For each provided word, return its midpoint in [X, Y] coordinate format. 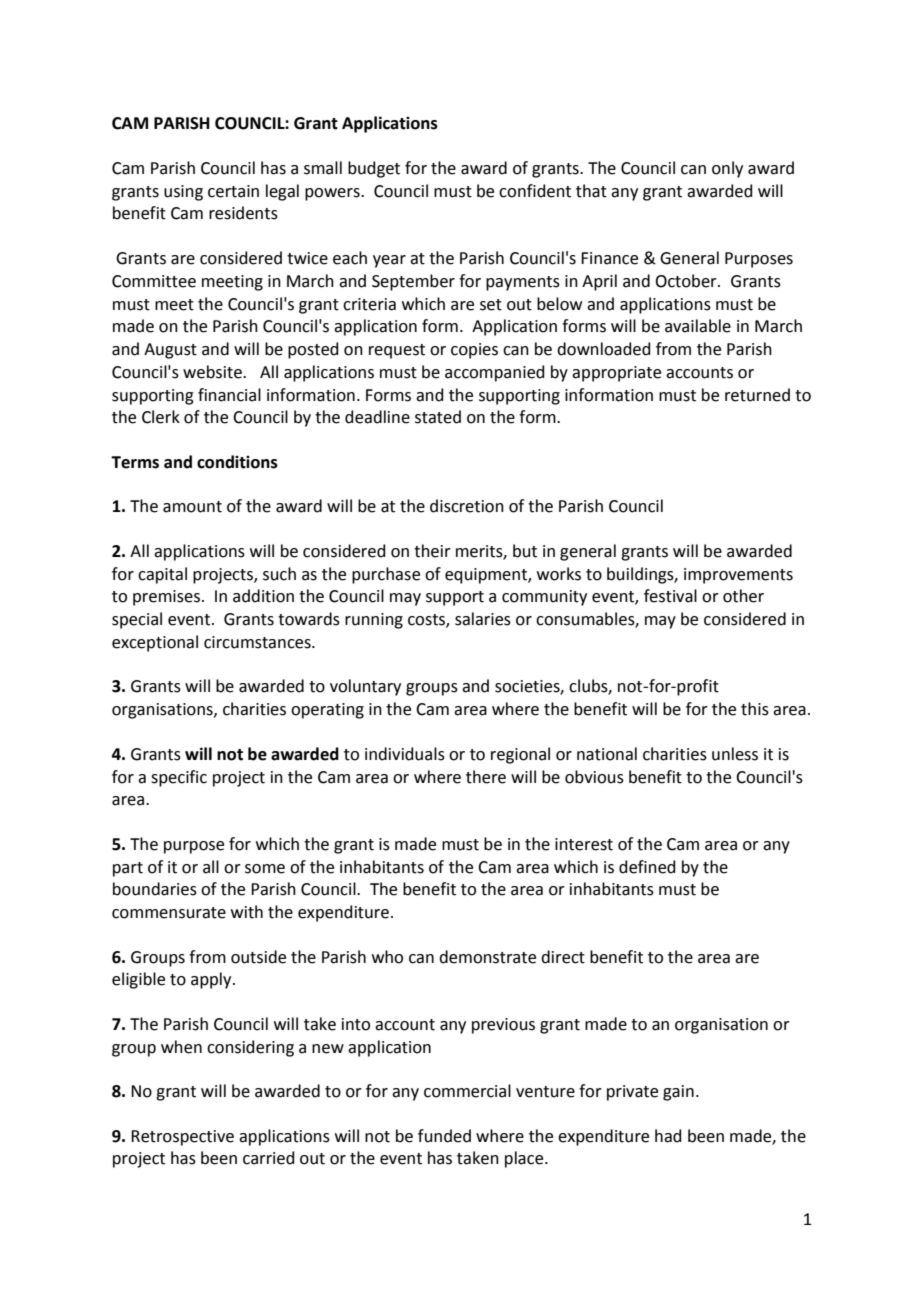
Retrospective [182, 1138]
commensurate [169, 913]
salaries [483, 619]
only [727, 169]
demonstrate [487, 957]
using [183, 193]
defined [647, 867]
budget [374, 169]
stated [438, 417]
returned [757, 395]
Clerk [161, 417]
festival [670, 596]
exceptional [155, 643]
